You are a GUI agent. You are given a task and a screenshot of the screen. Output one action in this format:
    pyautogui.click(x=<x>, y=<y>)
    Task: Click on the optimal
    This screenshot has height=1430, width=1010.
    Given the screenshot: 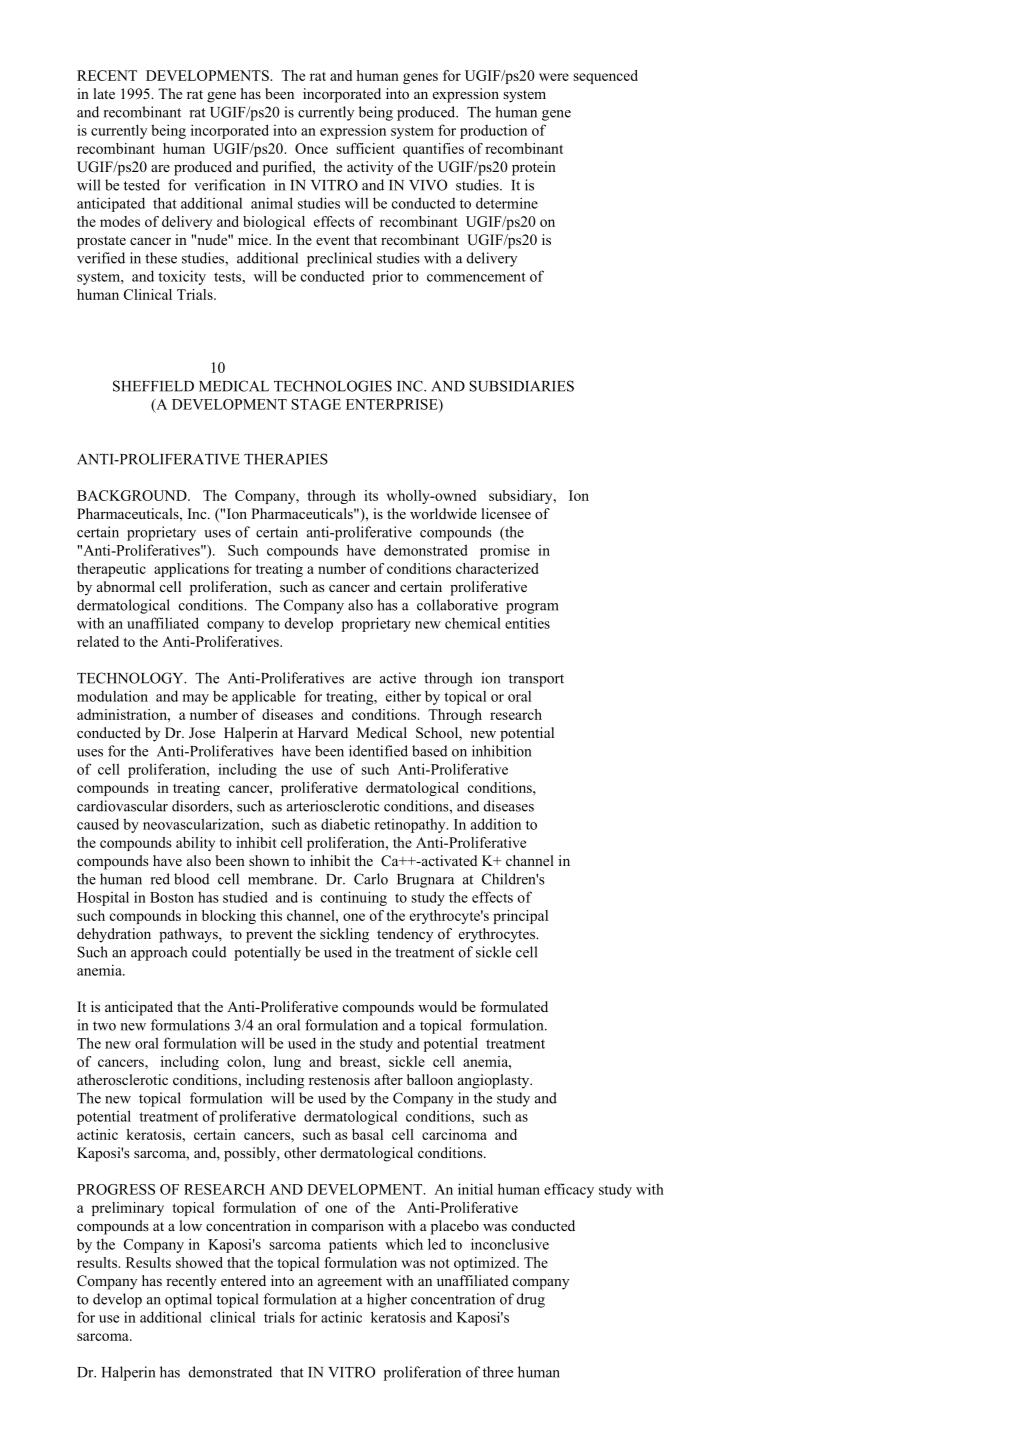 What is the action you would take?
    pyautogui.click(x=188, y=1300)
